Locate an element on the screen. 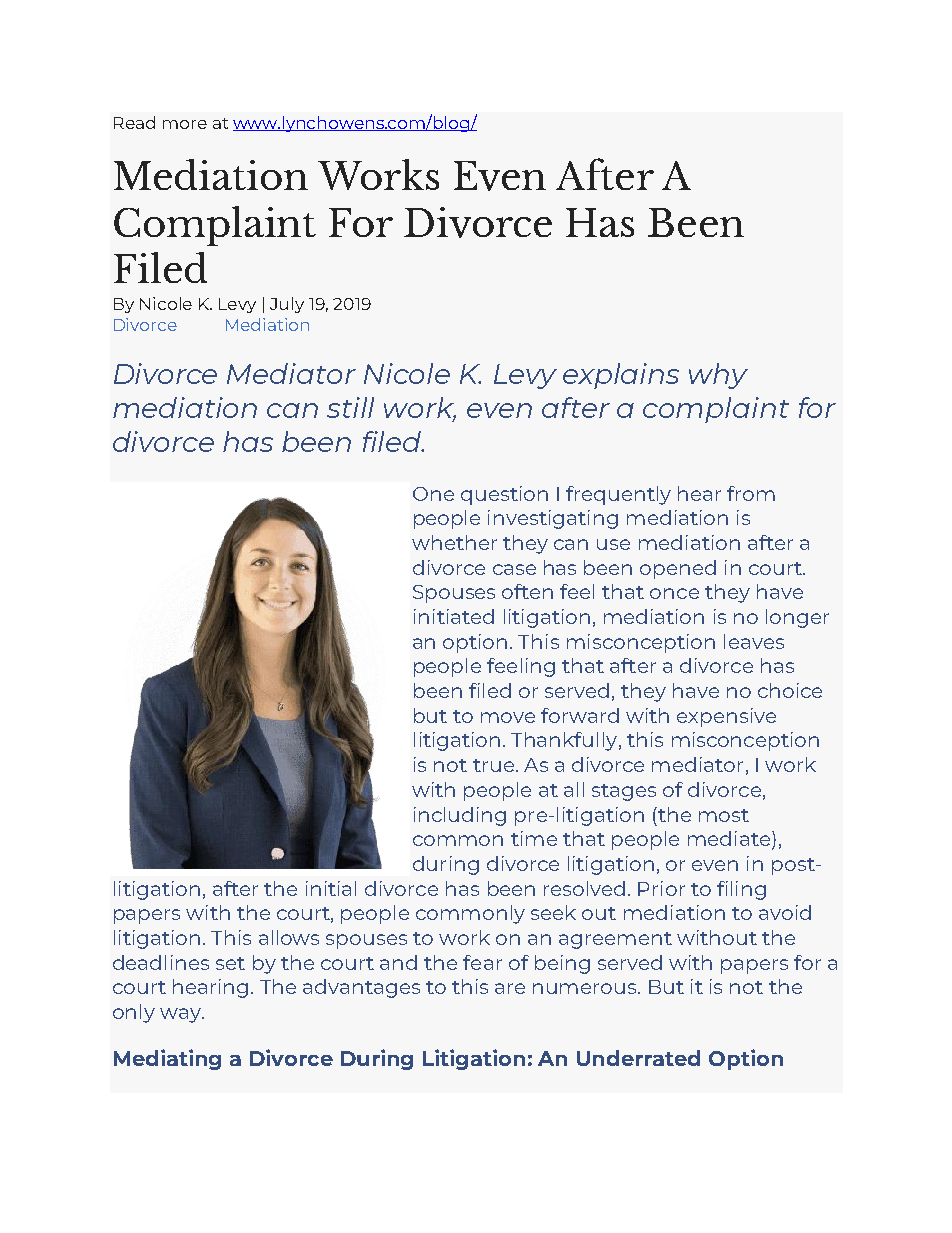 Image resolution: width=952 pixels, height=1233 pixels. why is located at coordinates (718, 376).
